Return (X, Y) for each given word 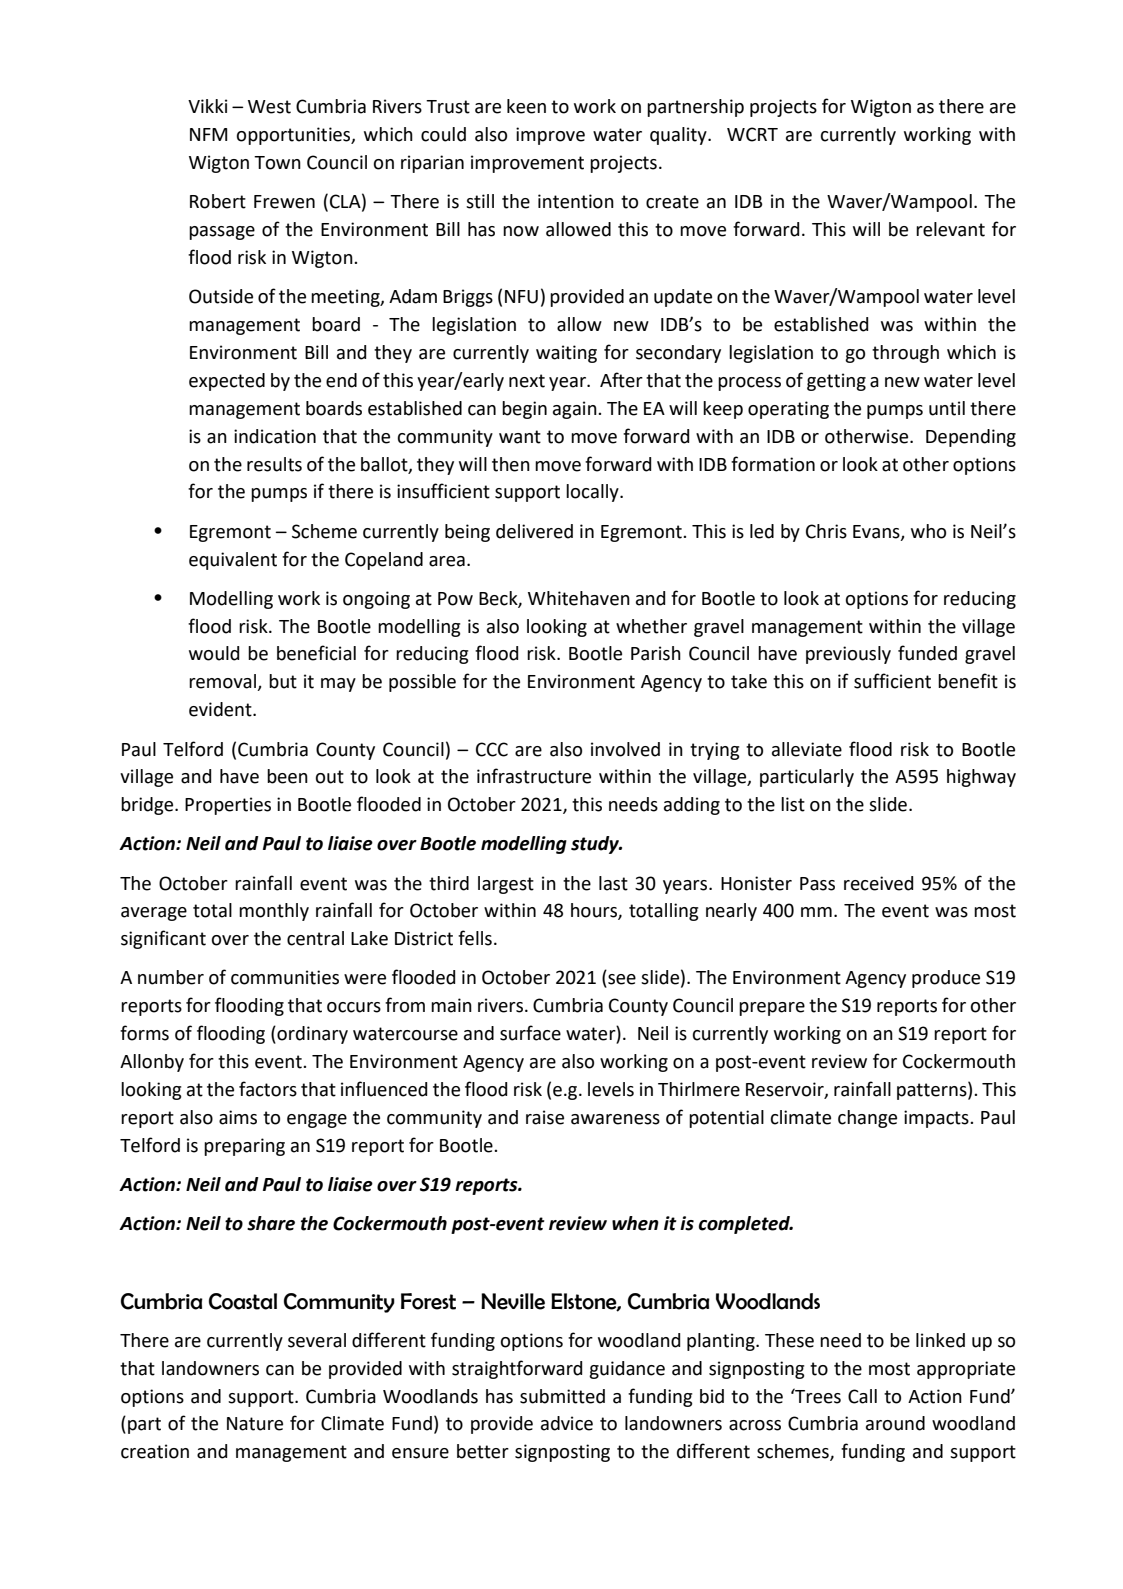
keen (526, 106)
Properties (228, 806)
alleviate (807, 749)
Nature (255, 1424)
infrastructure (534, 776)
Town (277, 163)
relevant (950, 229)
